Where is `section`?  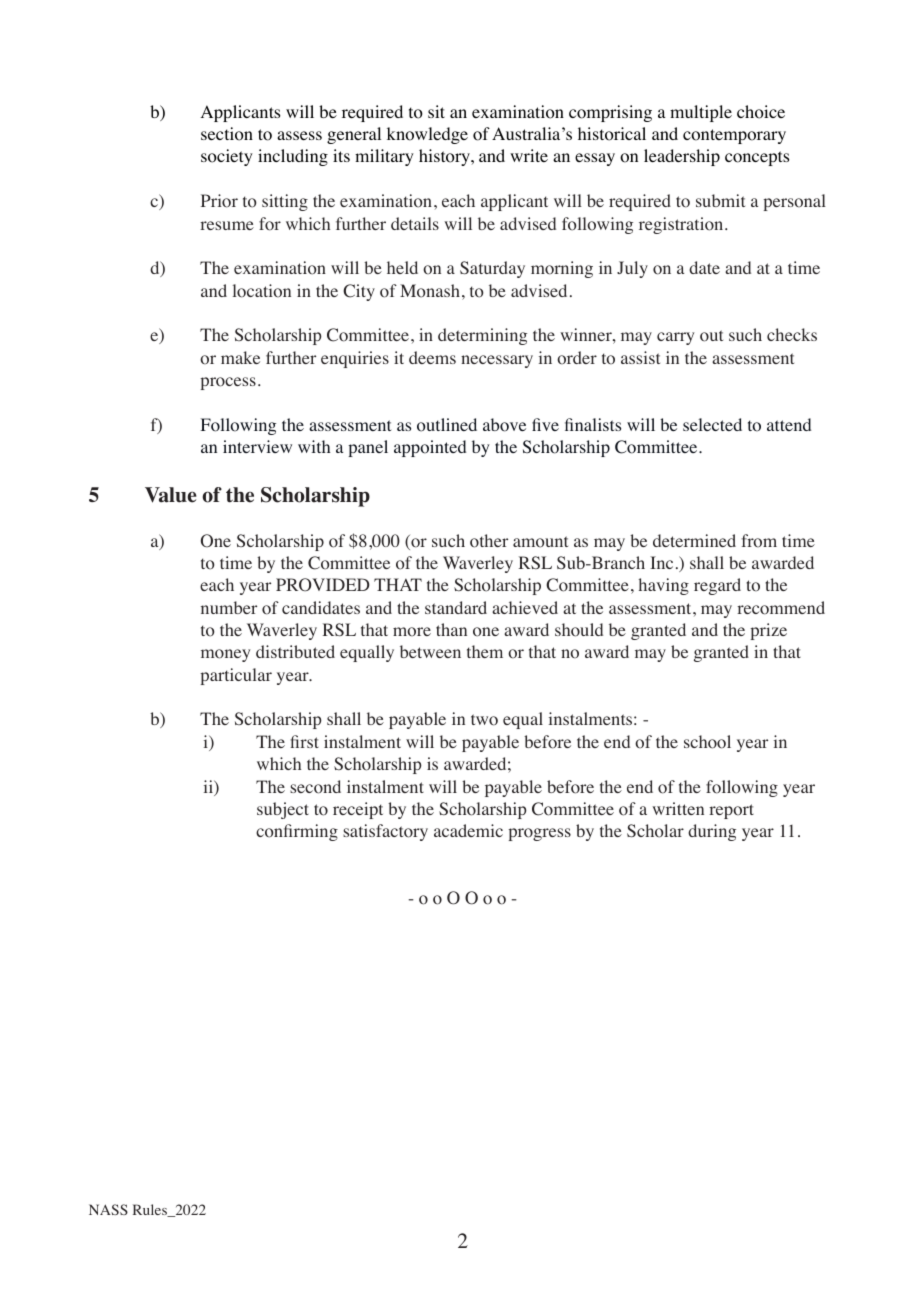 section is located at coordinates (227, 134).
